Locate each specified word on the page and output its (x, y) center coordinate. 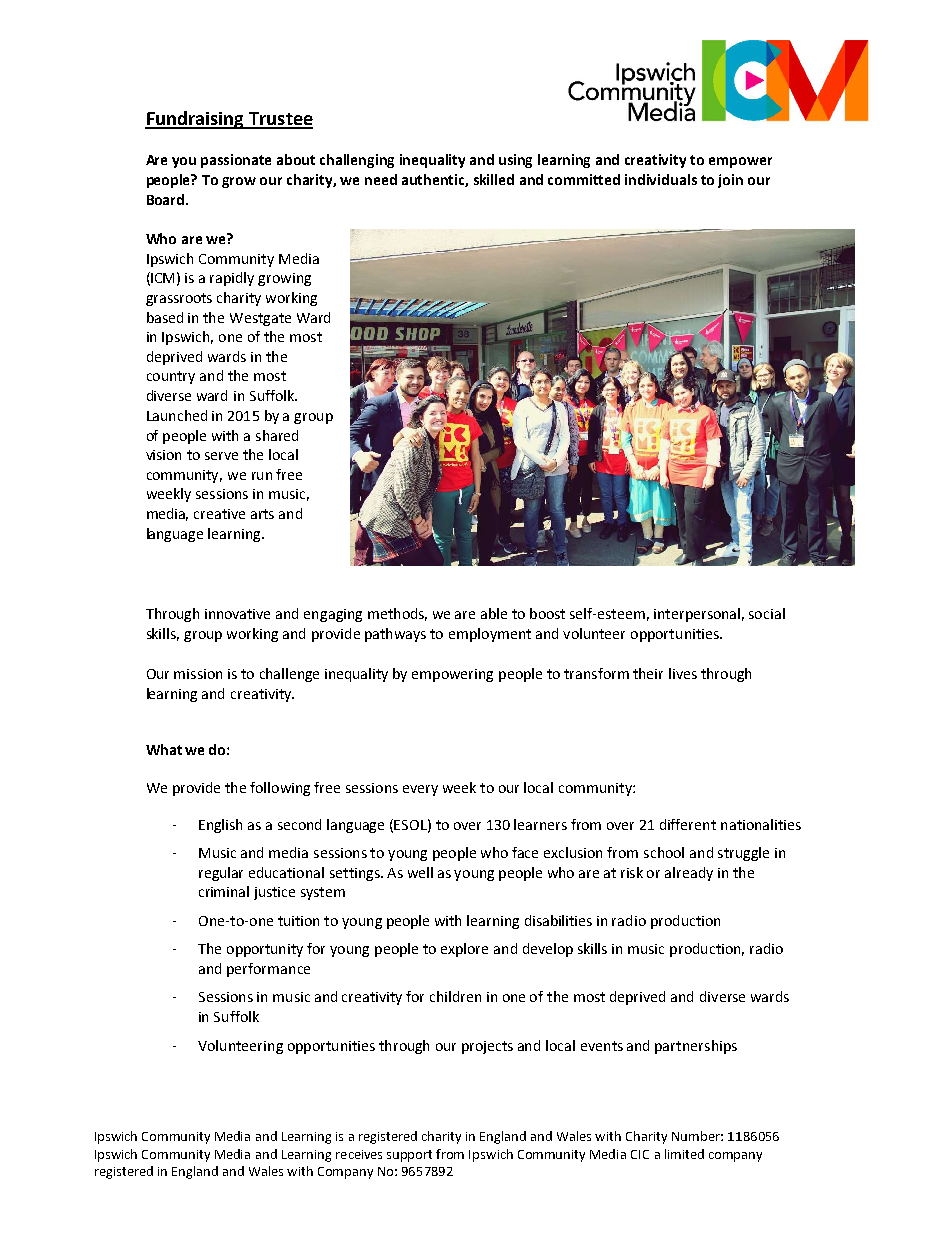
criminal (224, 891)
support (409, 1156)
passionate (236, 161)
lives (683, 673)
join (730, 181)
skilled (494, 179)
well (420, 872)
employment (490, 635)
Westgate (260, 319)
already (689, 874)
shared (277, 435)
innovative (237, 614)
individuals (661, 179)
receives (359, 1154)
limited (684, 1154)
